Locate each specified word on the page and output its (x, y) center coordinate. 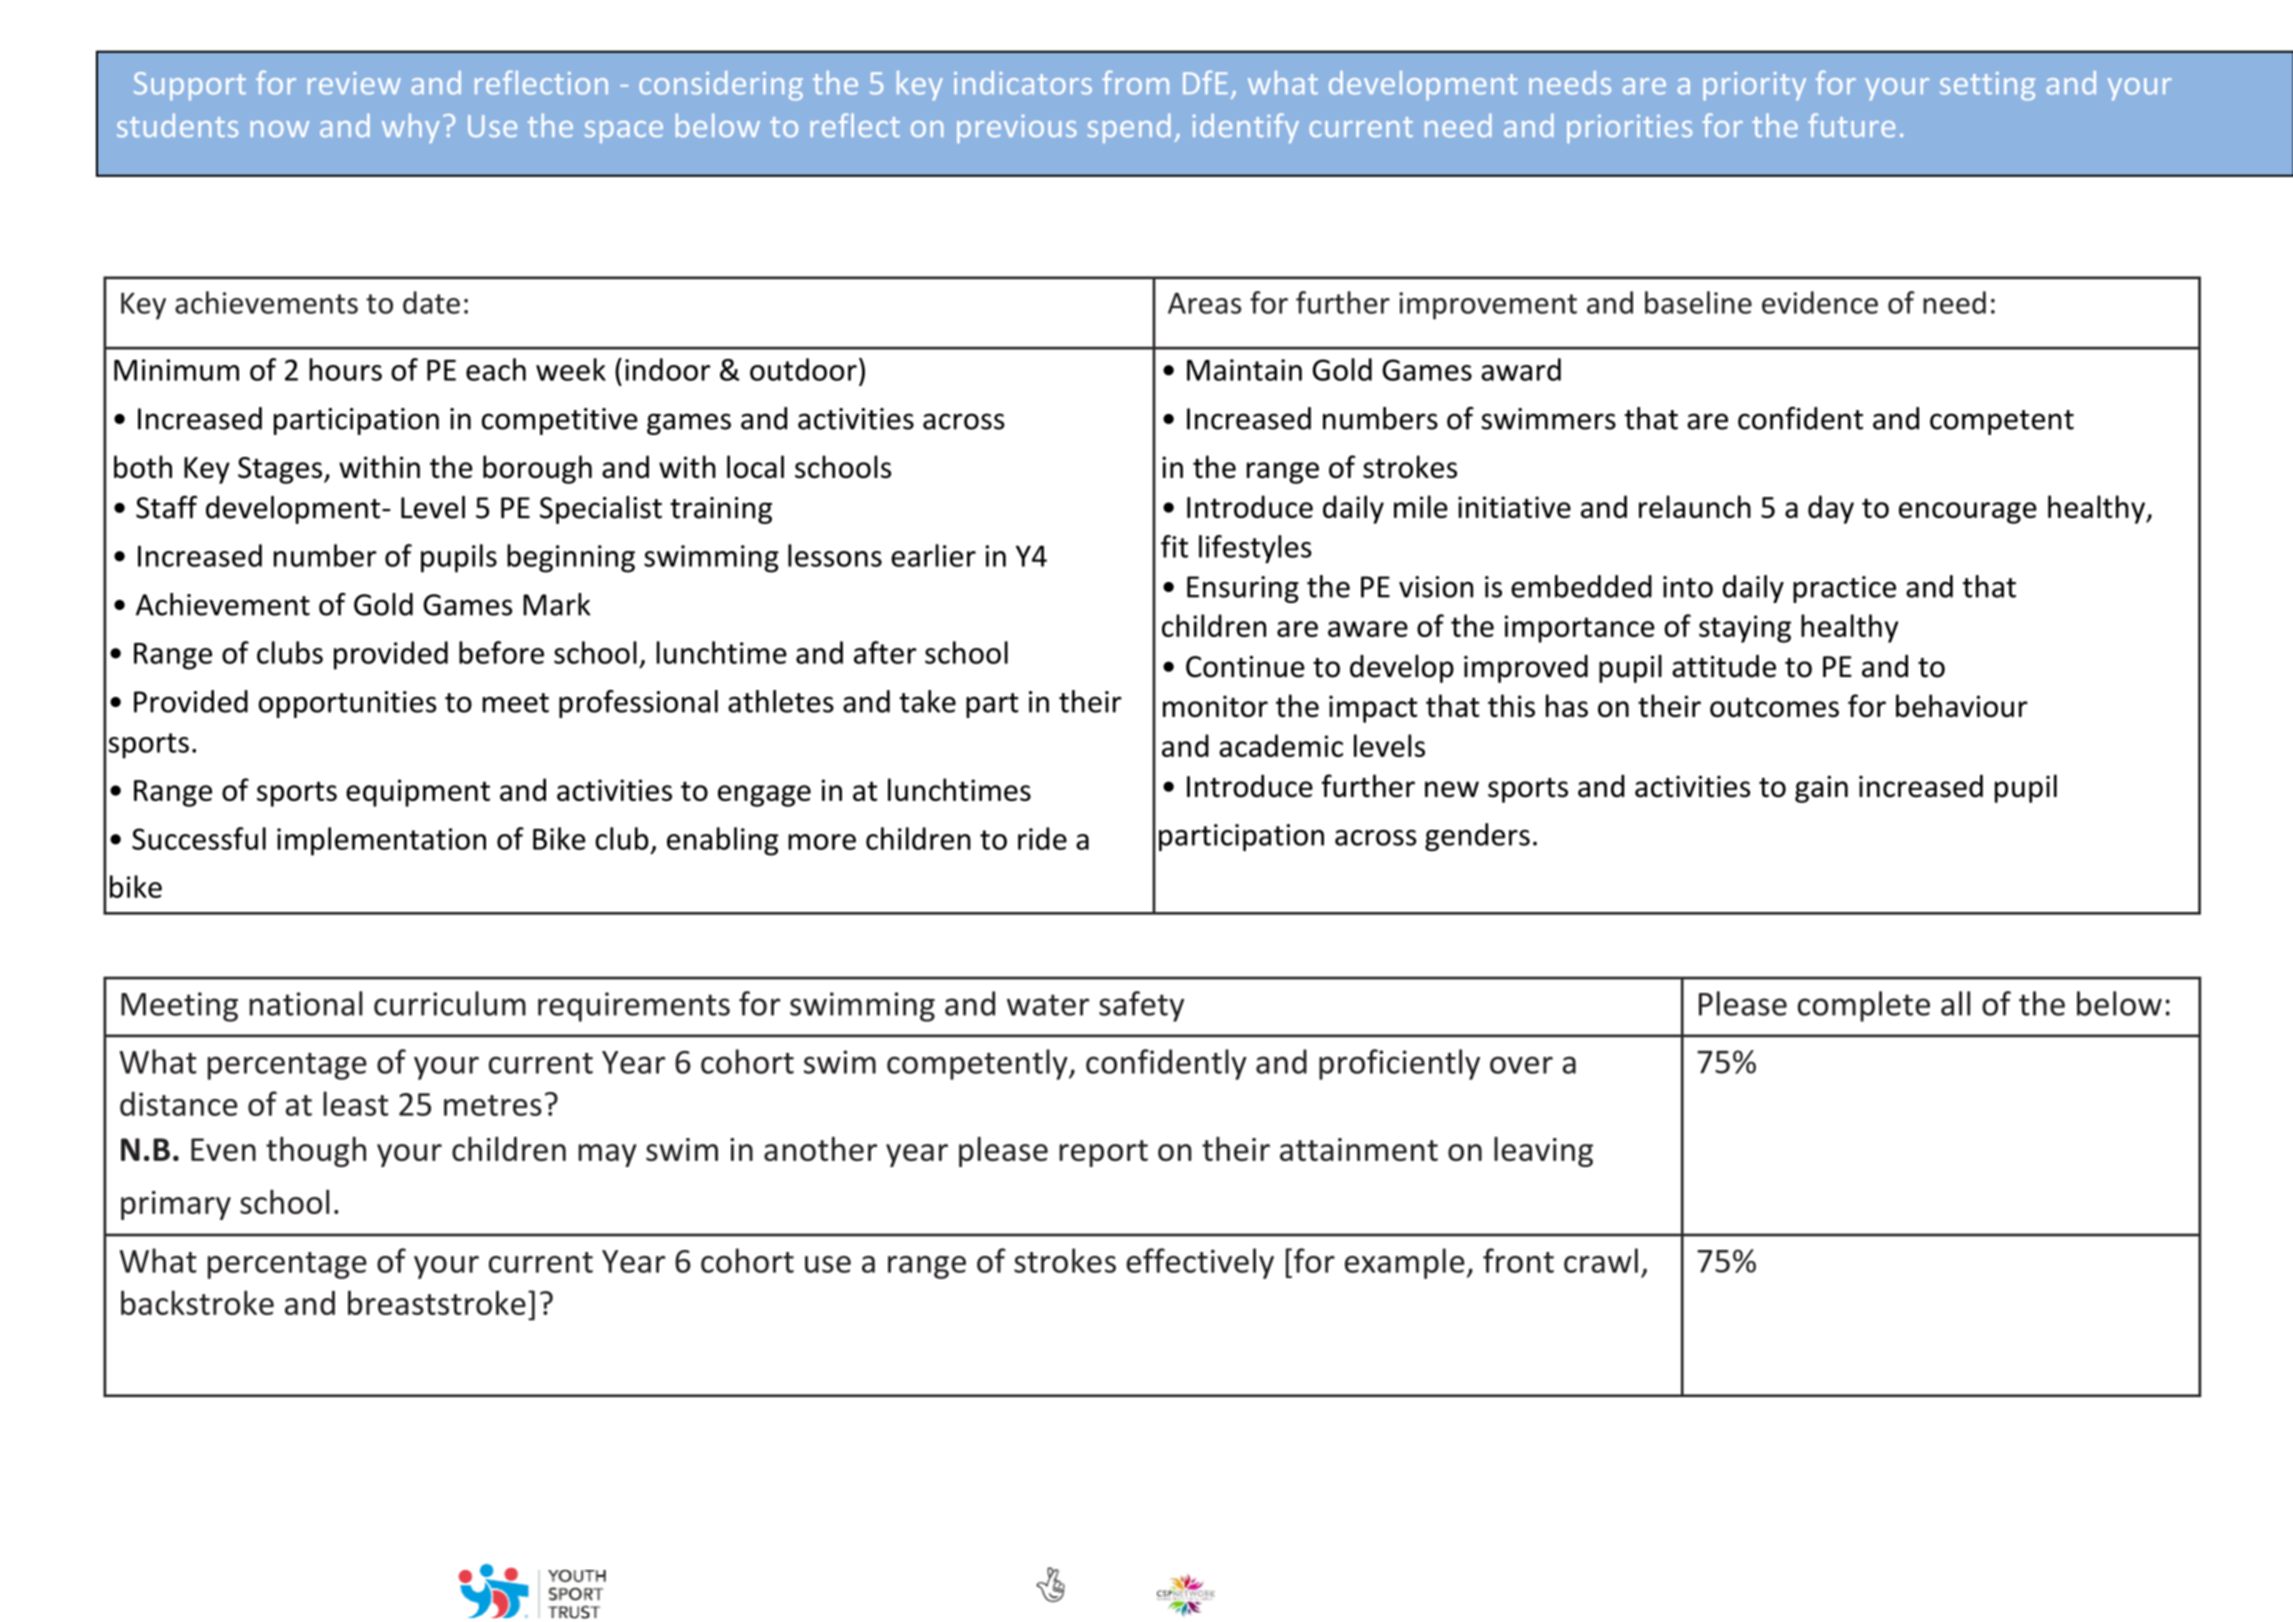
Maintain (1244, 370)
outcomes (1774, 707)
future (1851, 125)
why (411, 128)
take (927, 701)
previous (1017, 129)
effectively (1200, 1263)
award (1521, 369)
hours (345, 369)
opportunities (347, 704)
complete (1864, 1006)
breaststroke (437, 1302)
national (306, 1003)
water (1048, 1005)
